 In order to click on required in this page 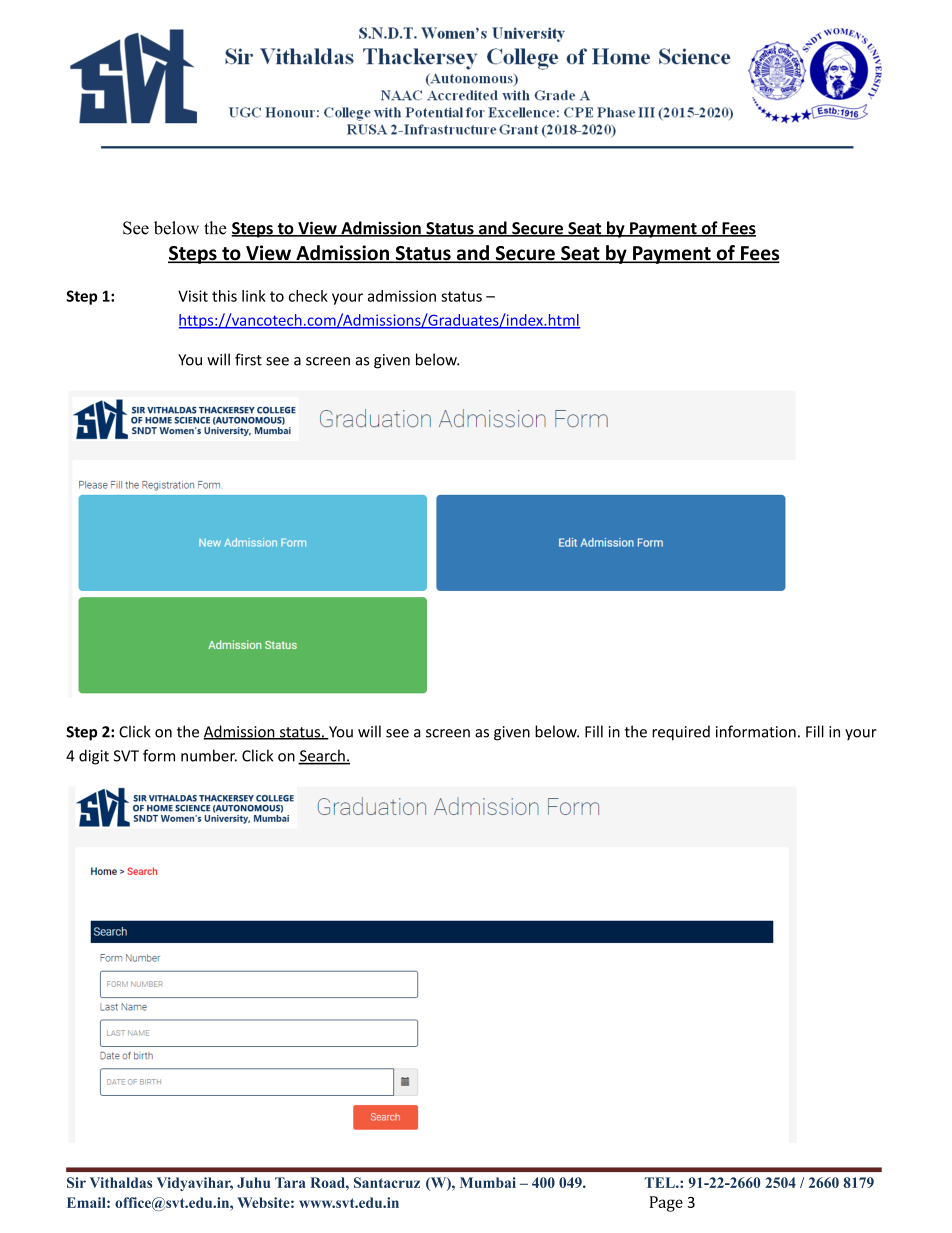, I will do `click(681, 733)`.
